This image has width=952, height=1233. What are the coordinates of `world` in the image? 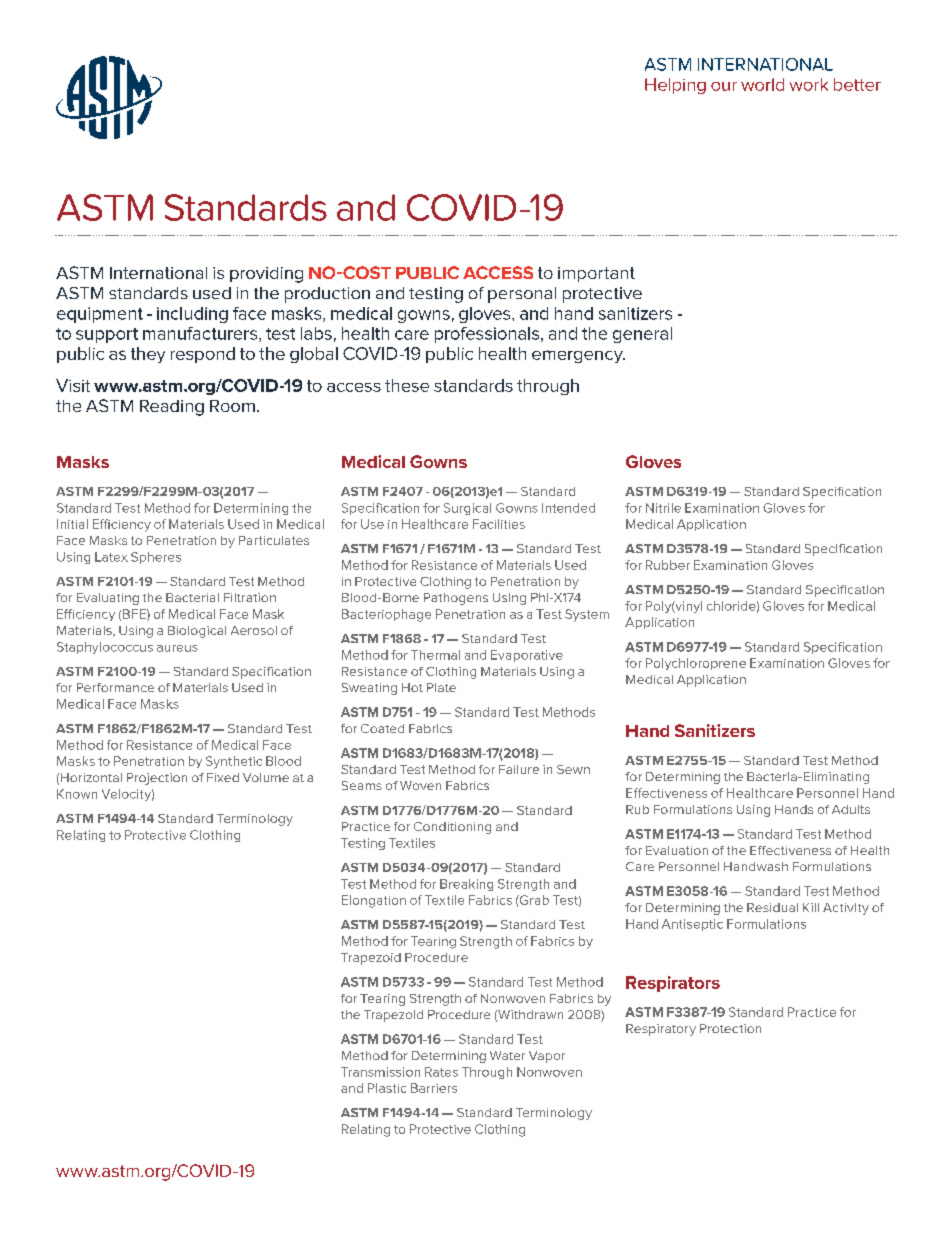 It's located at (762, 84).
